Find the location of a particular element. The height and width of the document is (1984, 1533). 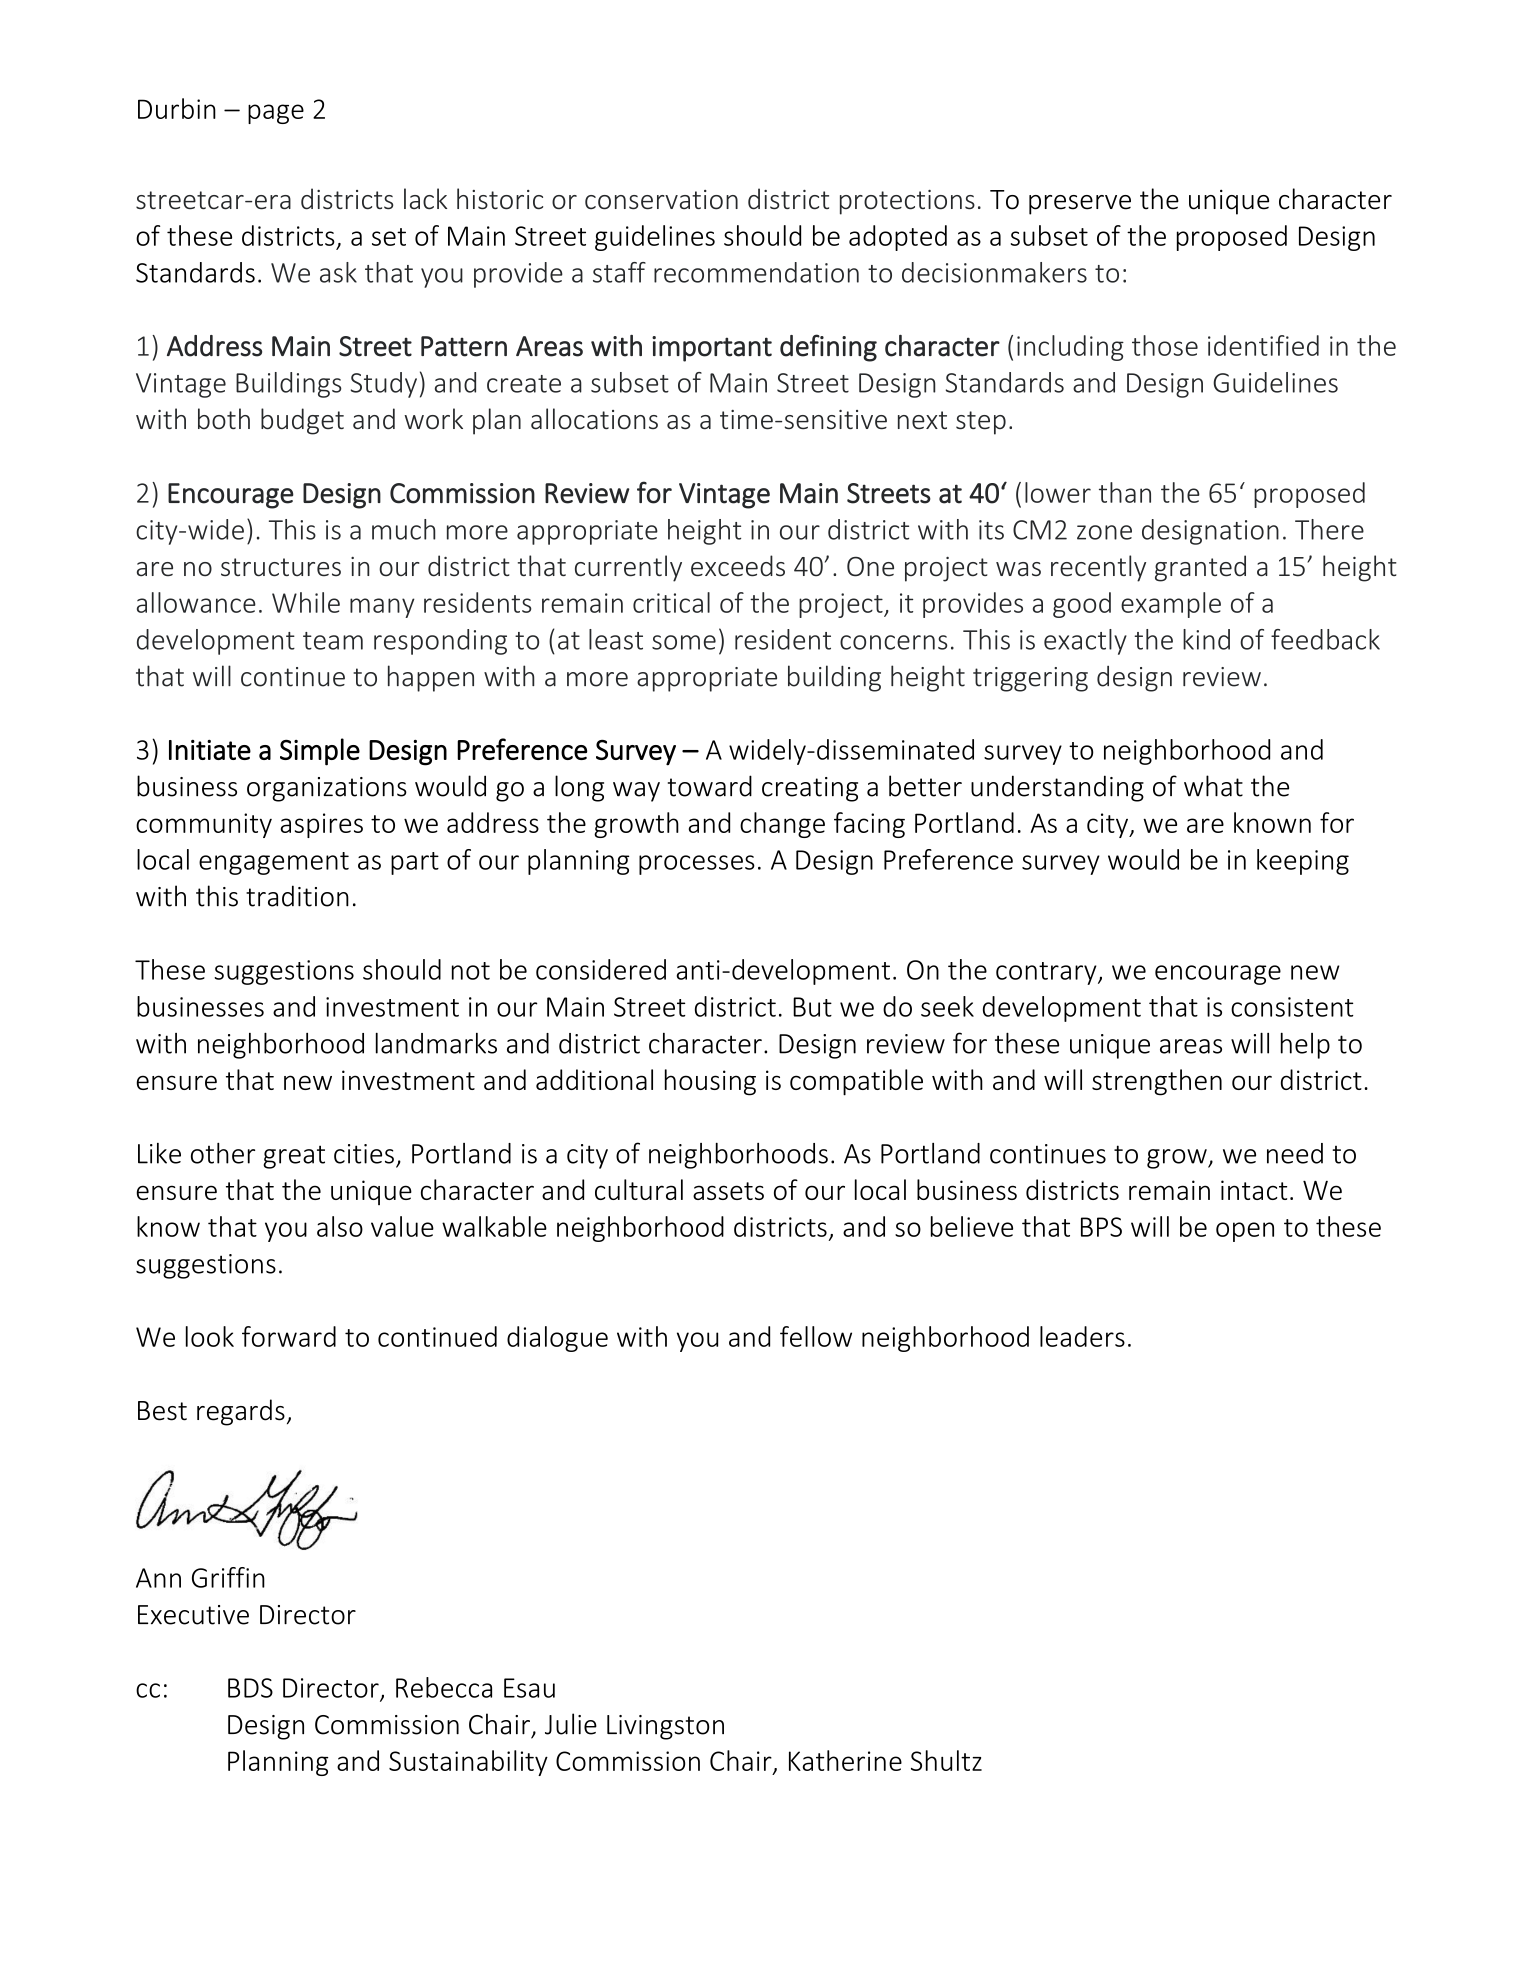

consistent is located at coordinates (1292, 1007).
